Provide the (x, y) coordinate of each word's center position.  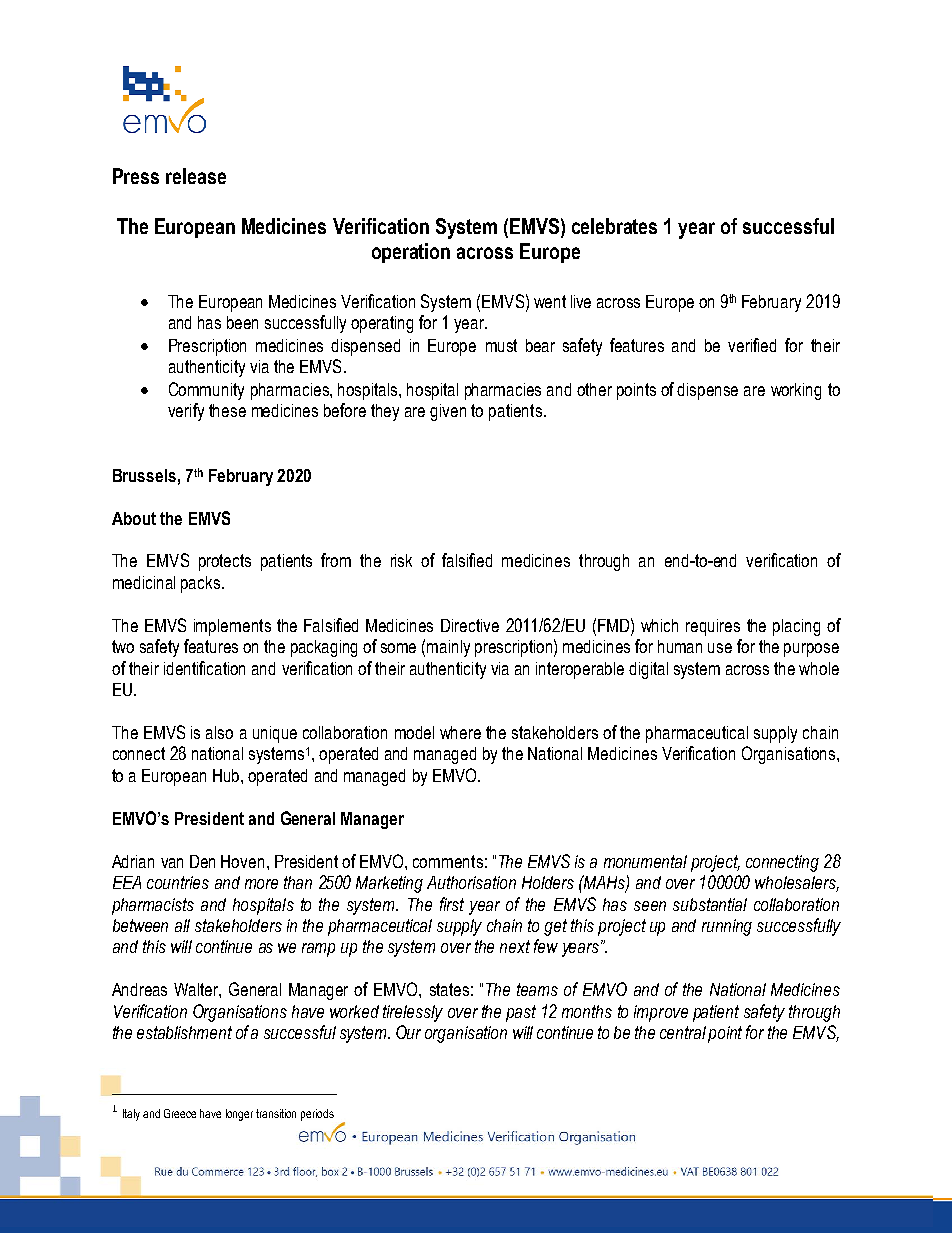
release (196, 176)
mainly (448, 648)
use (720, 648)
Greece (180, 1113)
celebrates (614, 226)
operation (411, 253)
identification (204, 668)
